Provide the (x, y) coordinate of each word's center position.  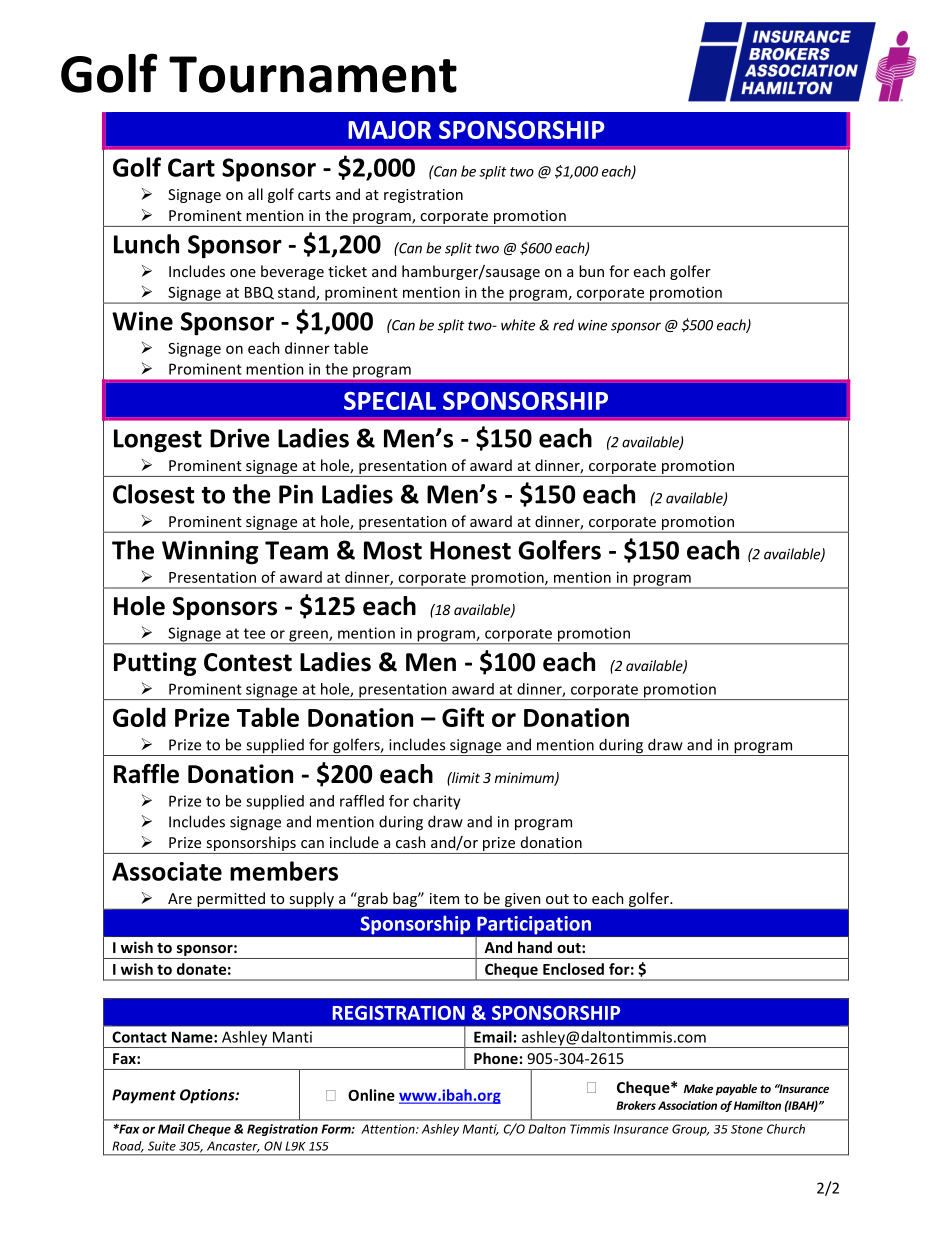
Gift (463, 717)
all (255, 194)
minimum (525, 778)
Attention (389, 1129)
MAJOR (389, 130)
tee (254, 633)
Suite (162, 1146)
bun (591, 271)
